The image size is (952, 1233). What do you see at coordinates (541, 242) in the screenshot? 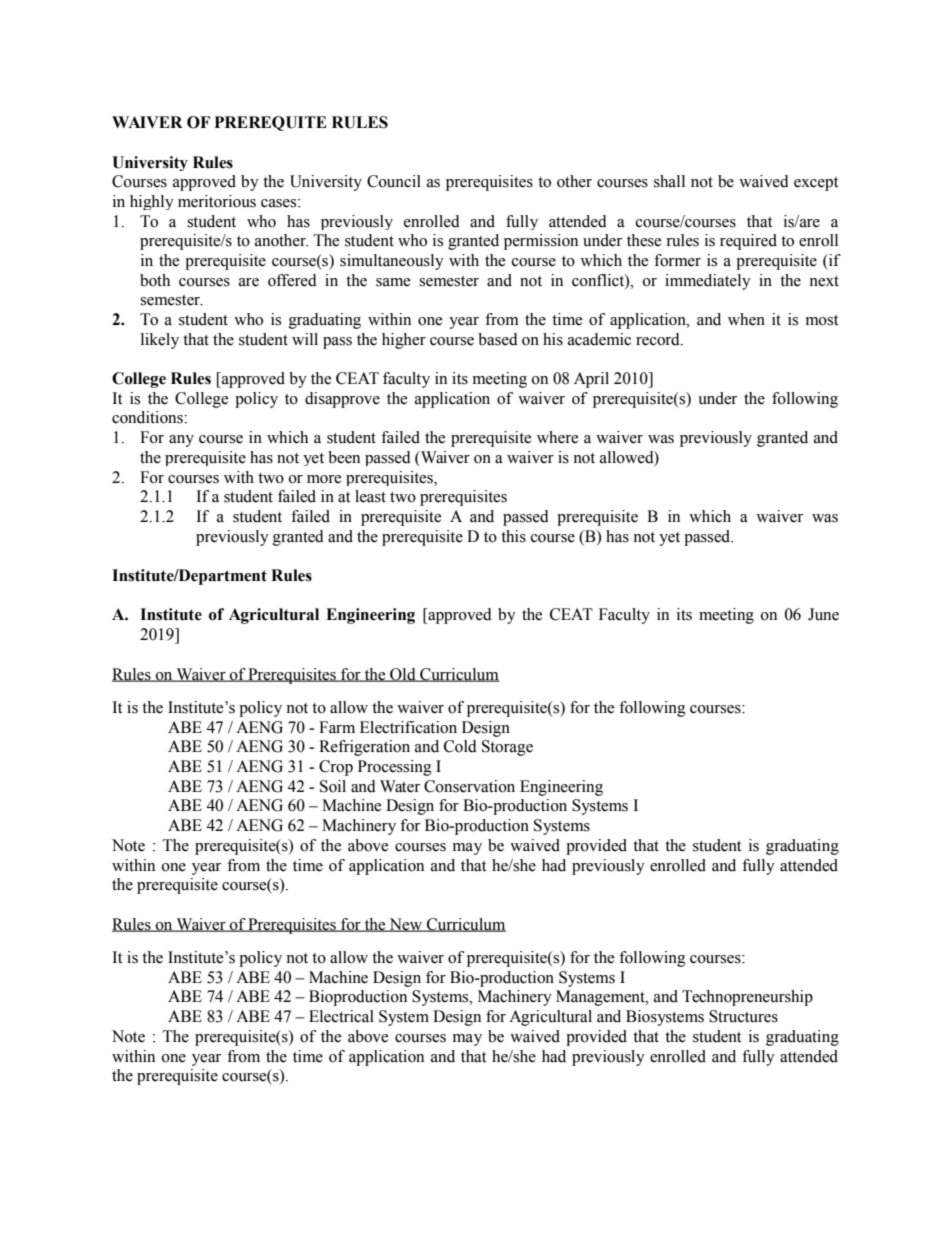
I see `permission` at bounding box center [541, 242].
